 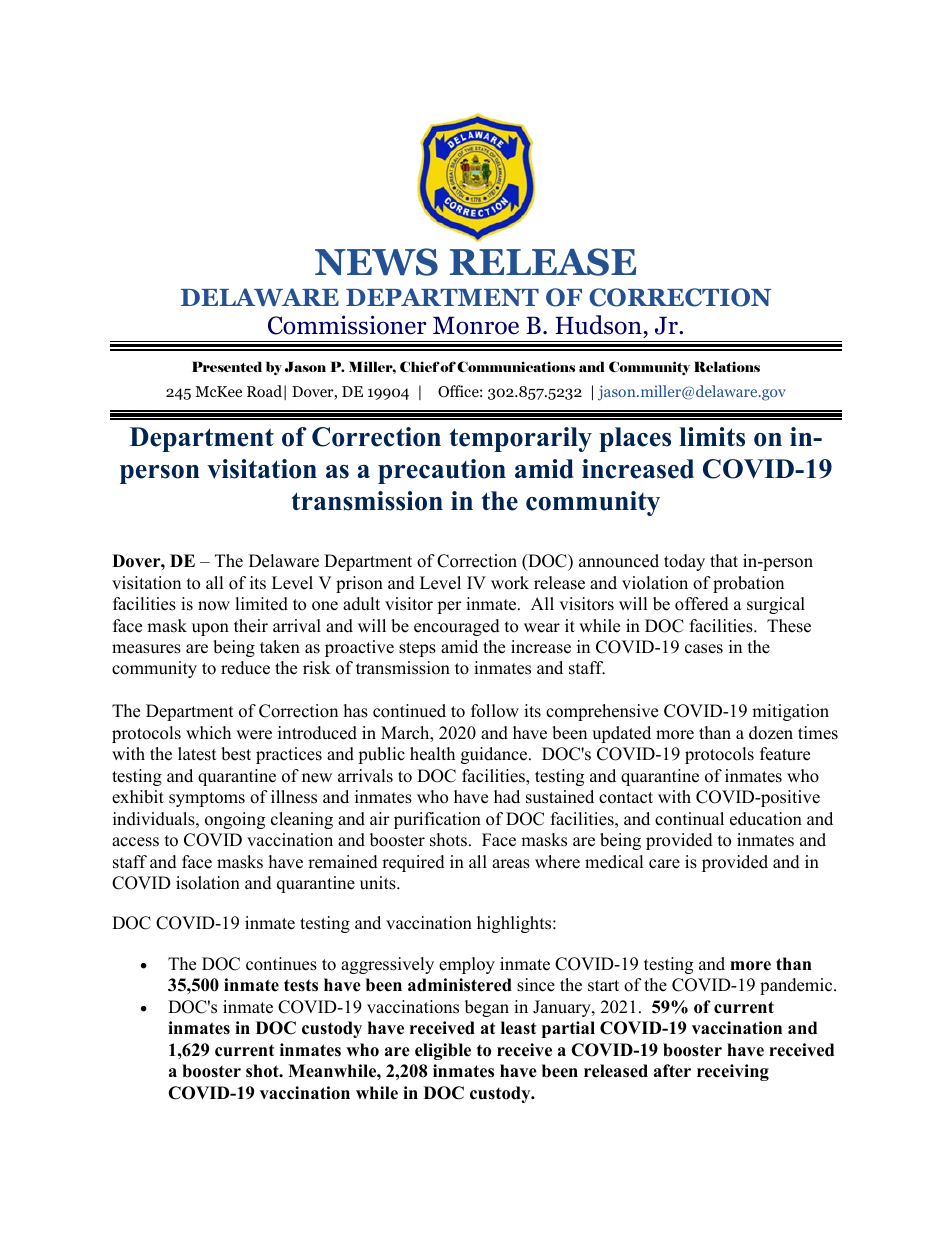 I want to click on Presented, so click(x=227, y=366).
